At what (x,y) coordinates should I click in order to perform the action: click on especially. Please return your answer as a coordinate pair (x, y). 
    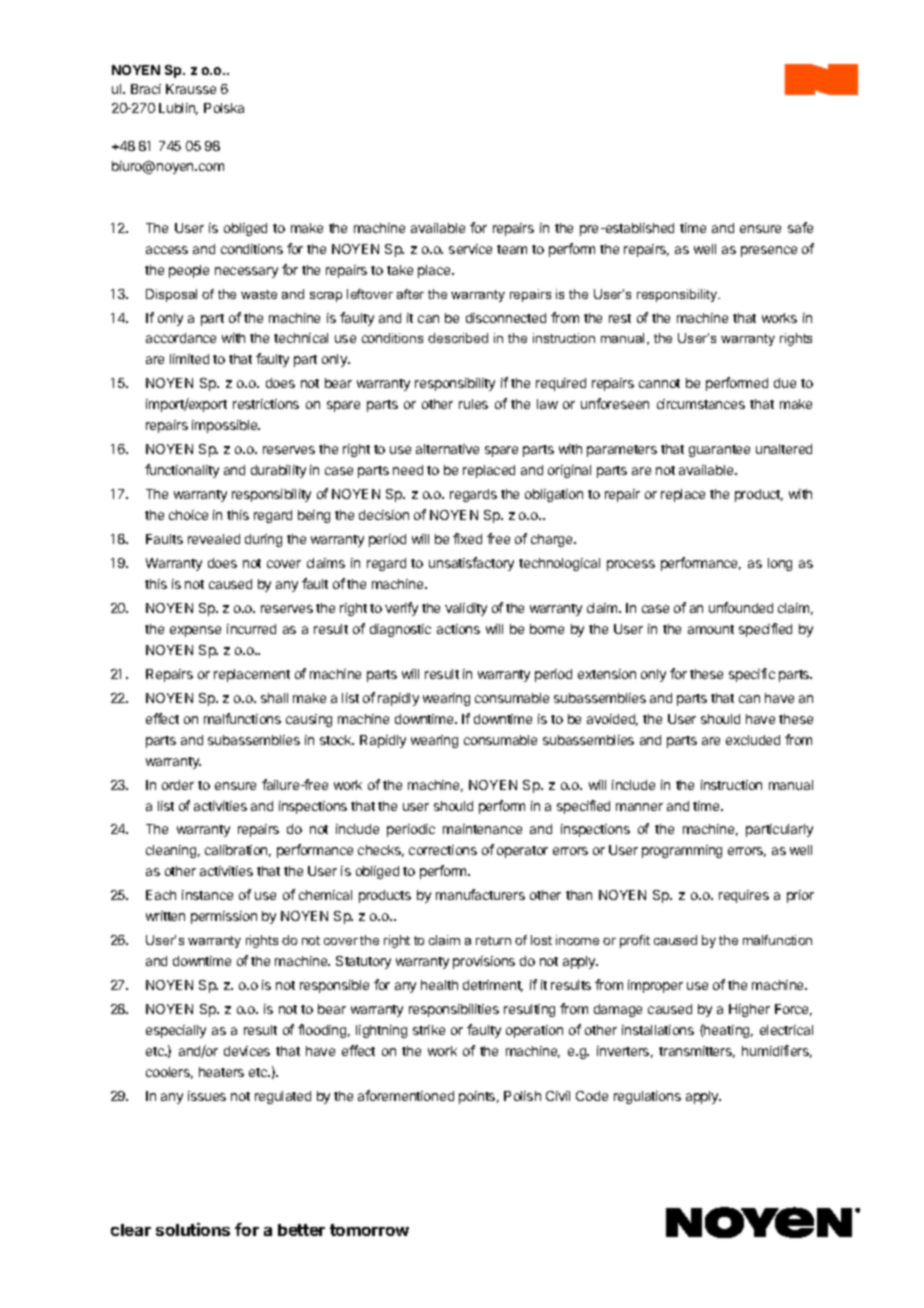
    Looking at the image, I should click on (176, 1031).
